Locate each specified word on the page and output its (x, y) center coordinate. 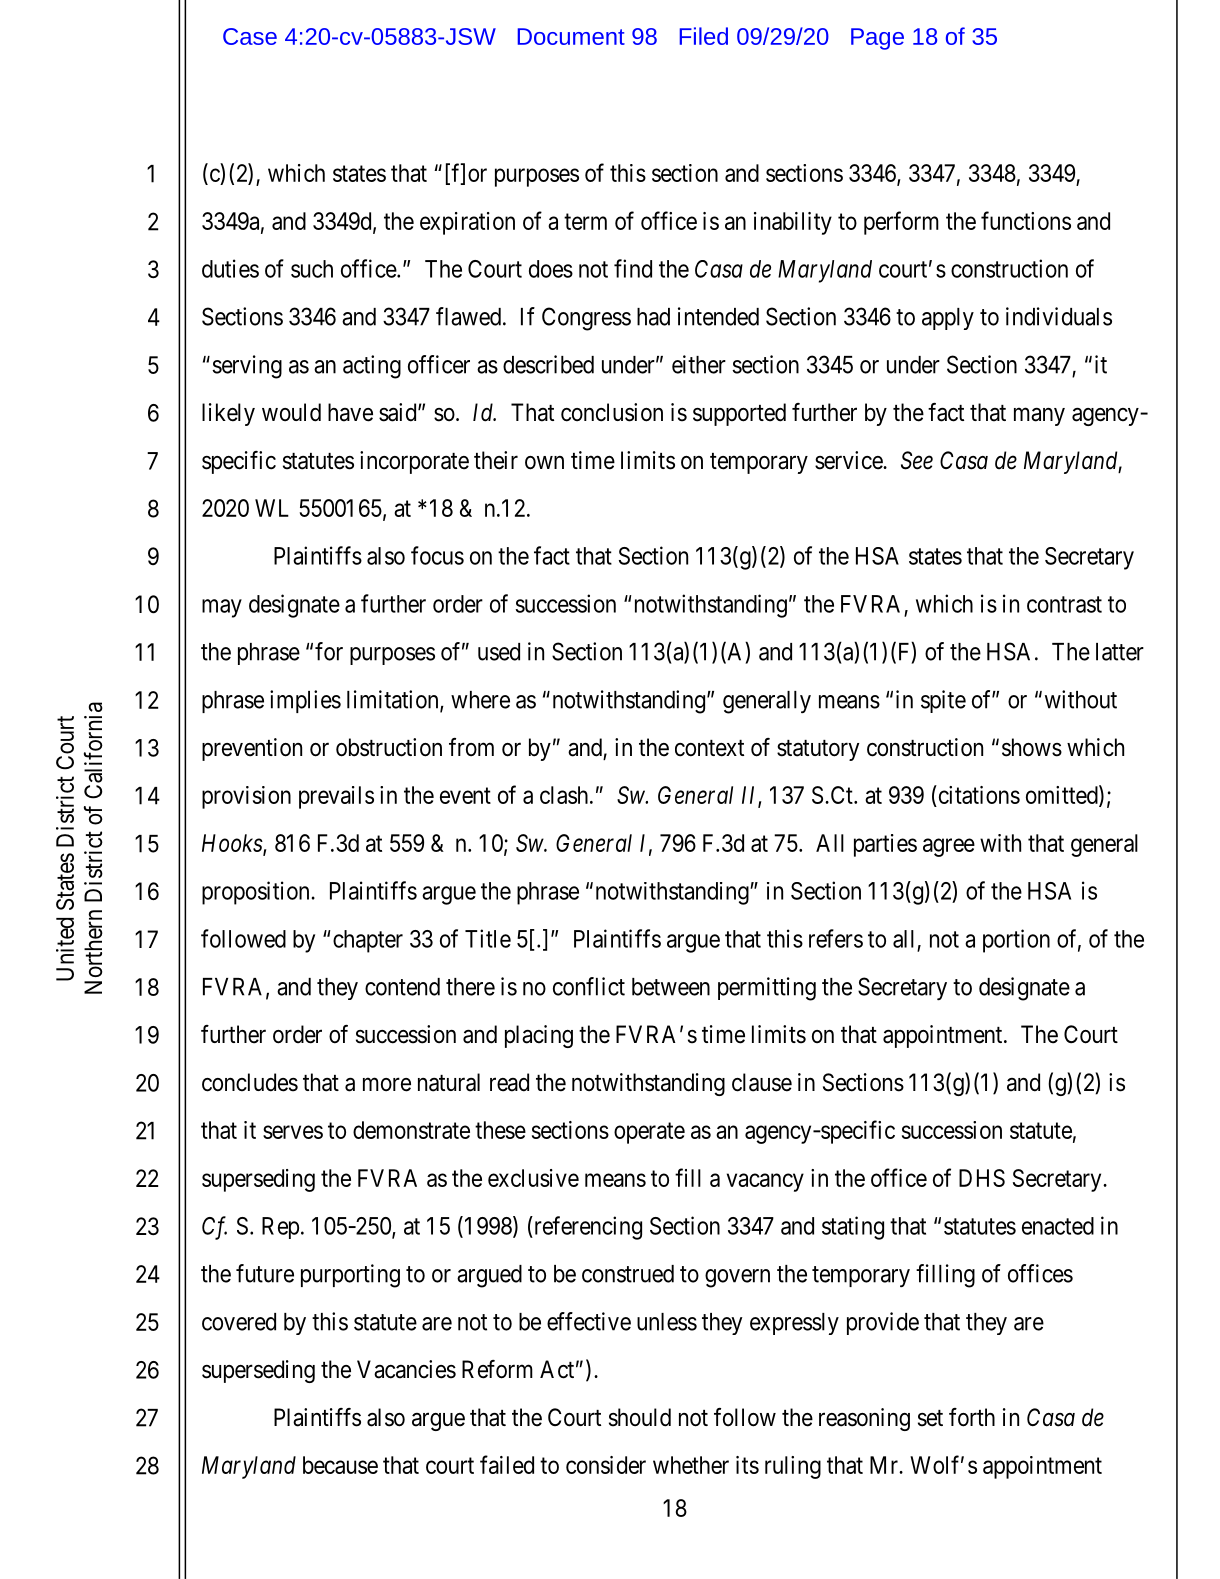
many (1039, 417)
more (387, 1084)
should (640, 1417)
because (340, 1465)
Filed (704, 36)
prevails (336, 797)
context (709, 748)
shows (1032, 747)
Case (250, 36)
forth (972, 1417)
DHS (982, 1178)
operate (649, 1133)
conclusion (612, 412)
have (350, 412)
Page (877, 39)
